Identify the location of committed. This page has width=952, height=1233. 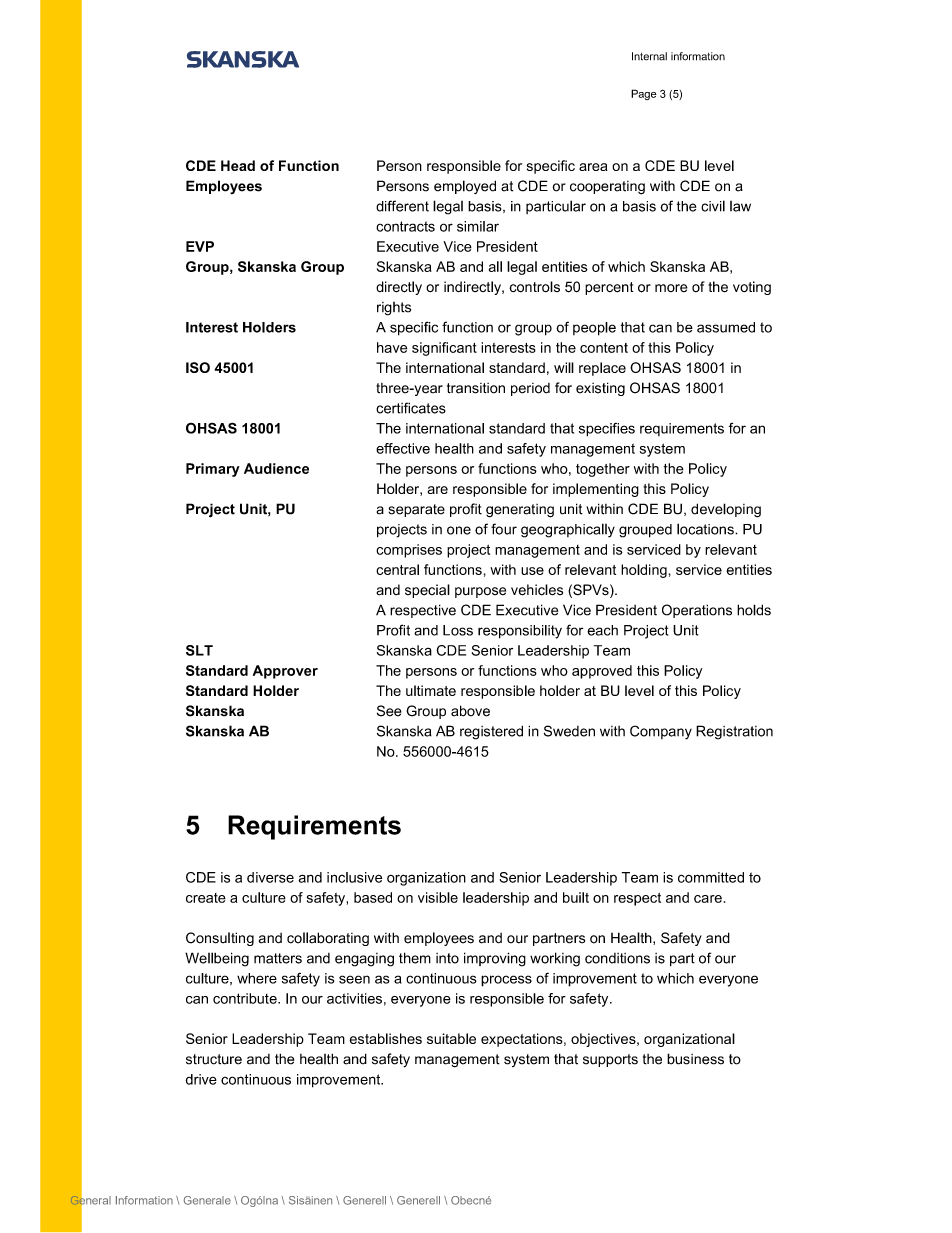
(711, 877).
